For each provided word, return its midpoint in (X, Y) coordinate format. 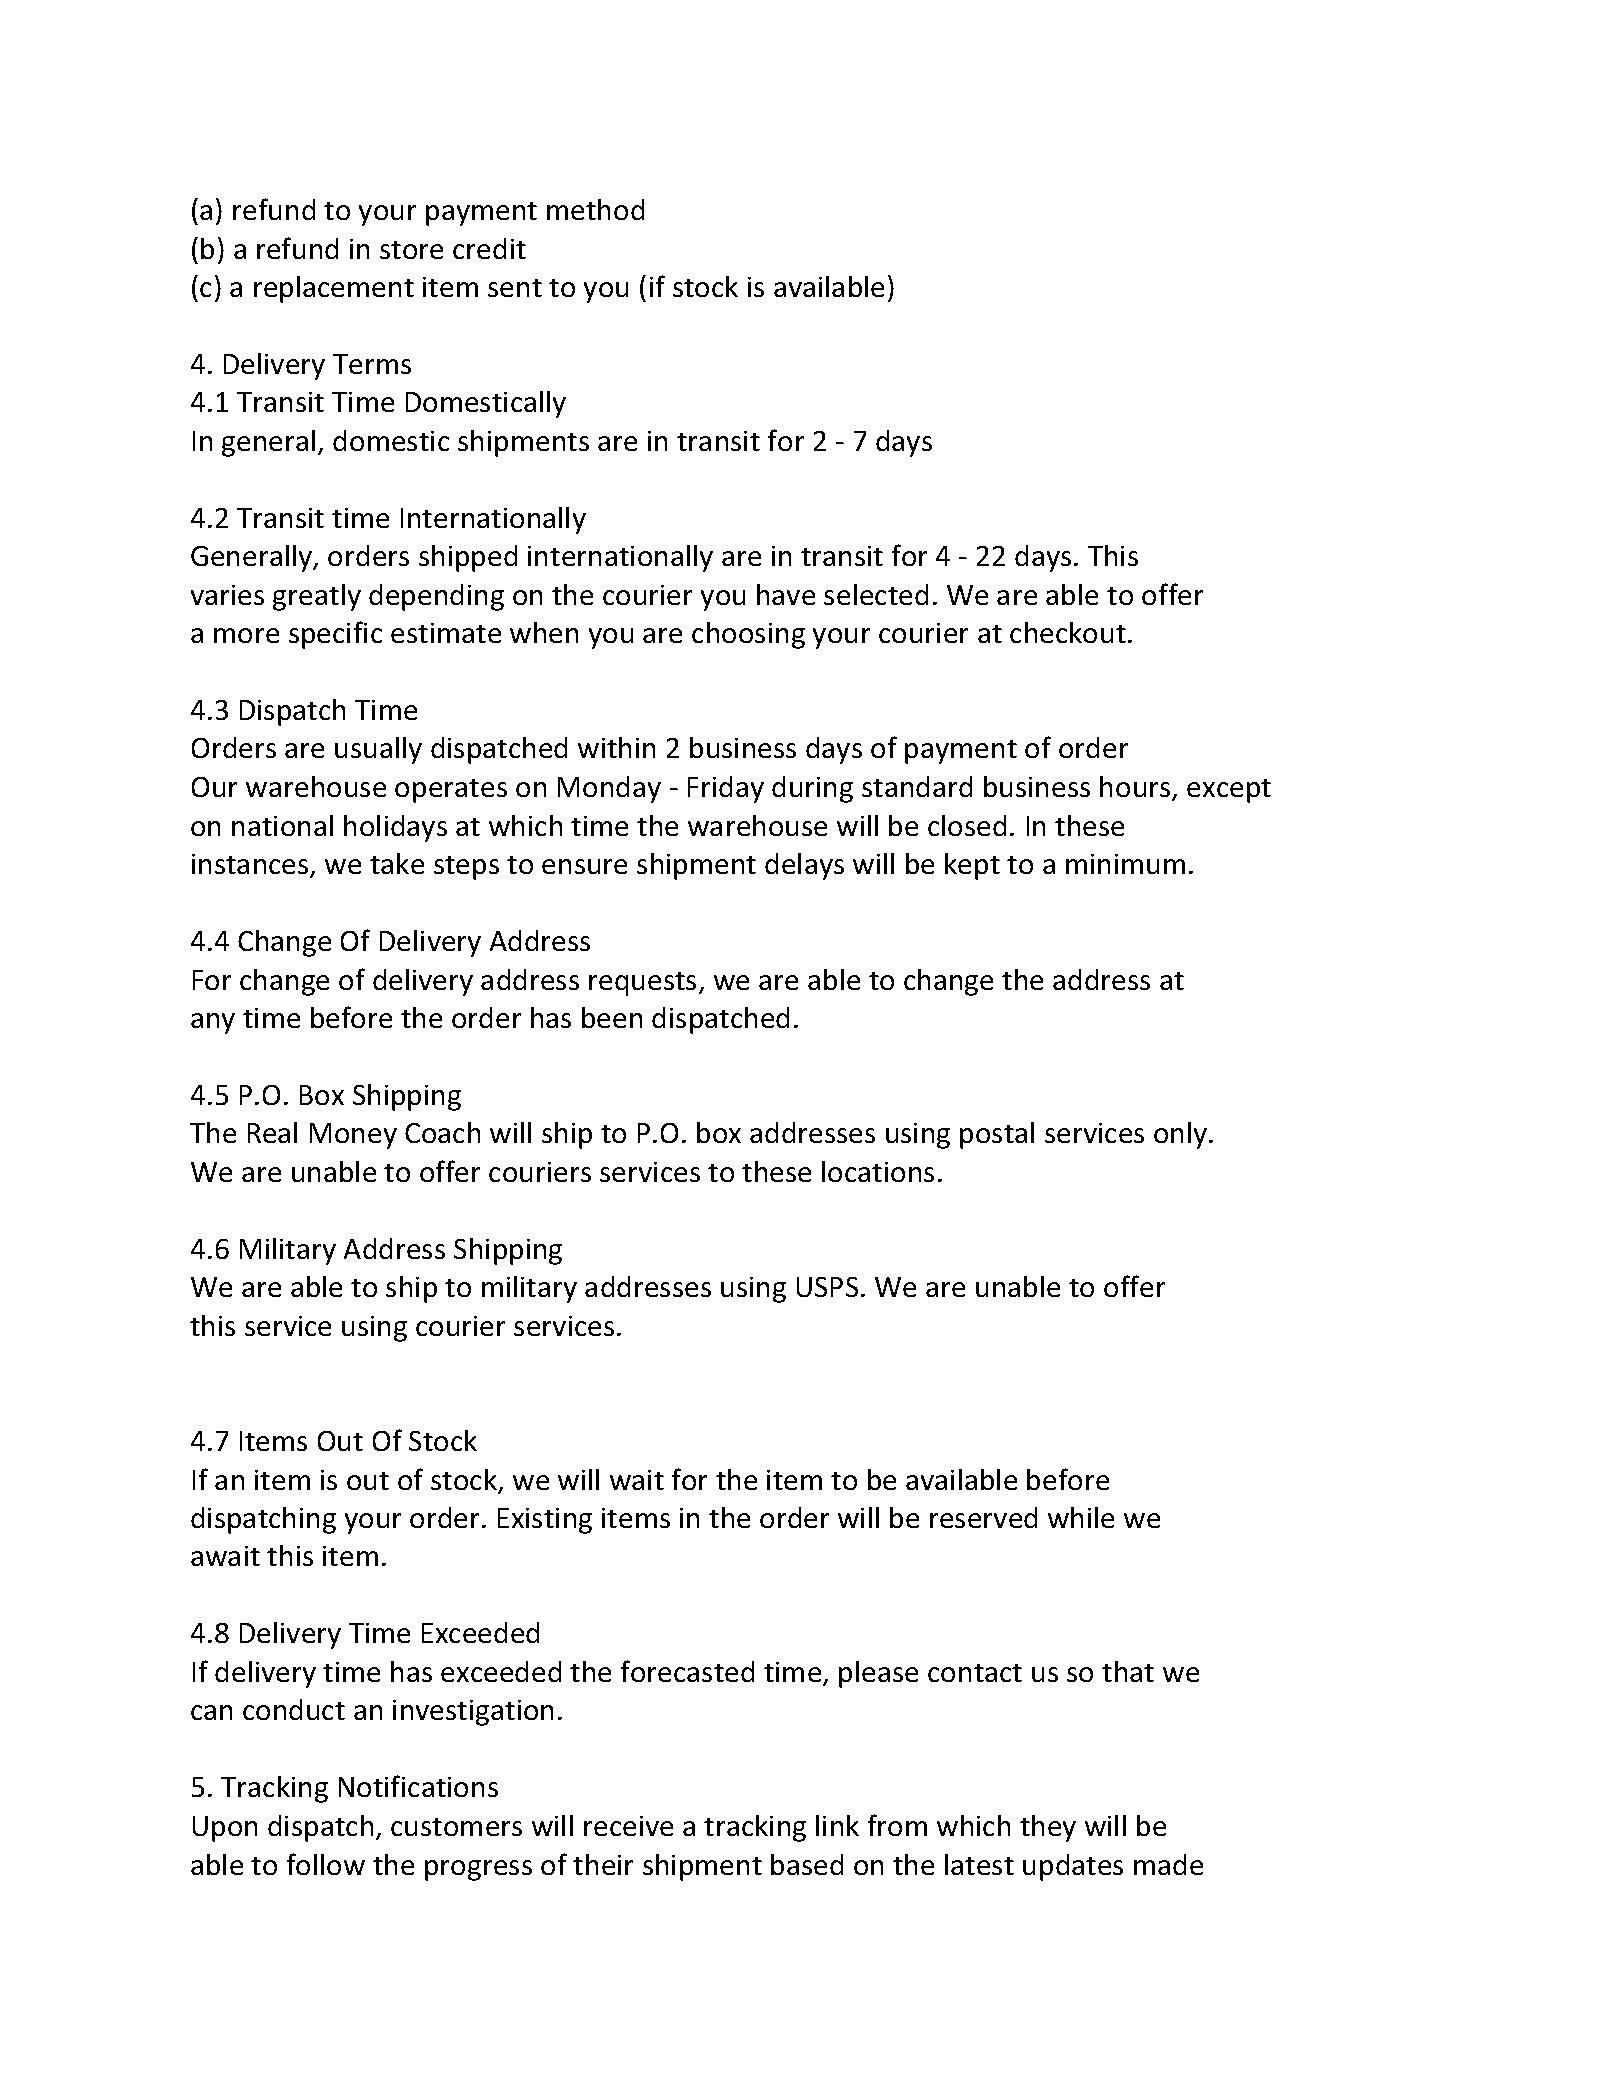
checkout (1068, 632)
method (595, 209)
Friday (726, 789)
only (1182, 1135)
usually (378, 750)
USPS (827, 1287)
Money (353, 1136)
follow (326, 1864)
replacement (334, 289)
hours (1136, 788)
